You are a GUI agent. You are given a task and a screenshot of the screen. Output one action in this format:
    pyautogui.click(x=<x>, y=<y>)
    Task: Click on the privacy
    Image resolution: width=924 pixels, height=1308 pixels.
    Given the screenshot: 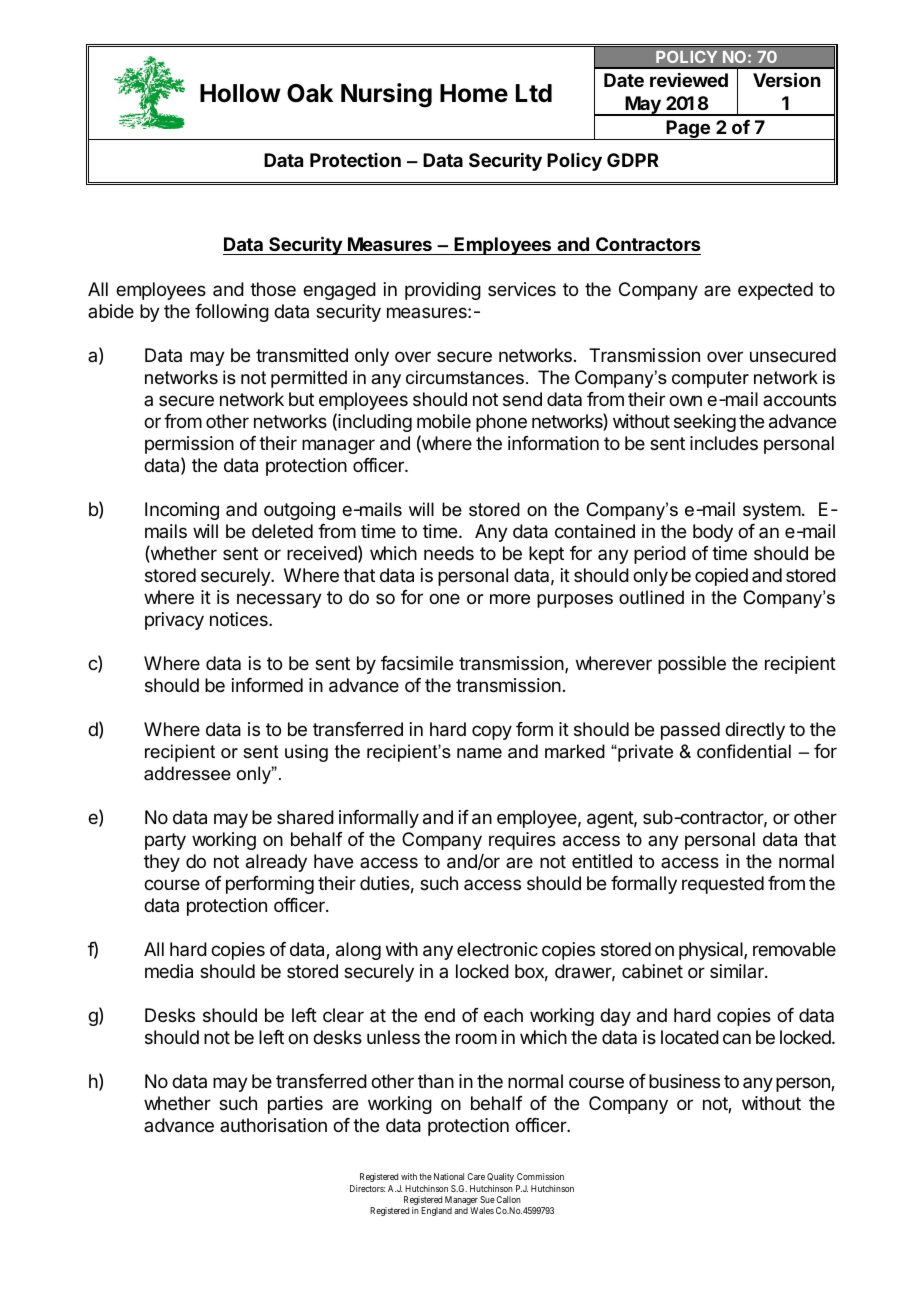 What is the action you would take?
    pyautogui.click(x=174, y=621)
